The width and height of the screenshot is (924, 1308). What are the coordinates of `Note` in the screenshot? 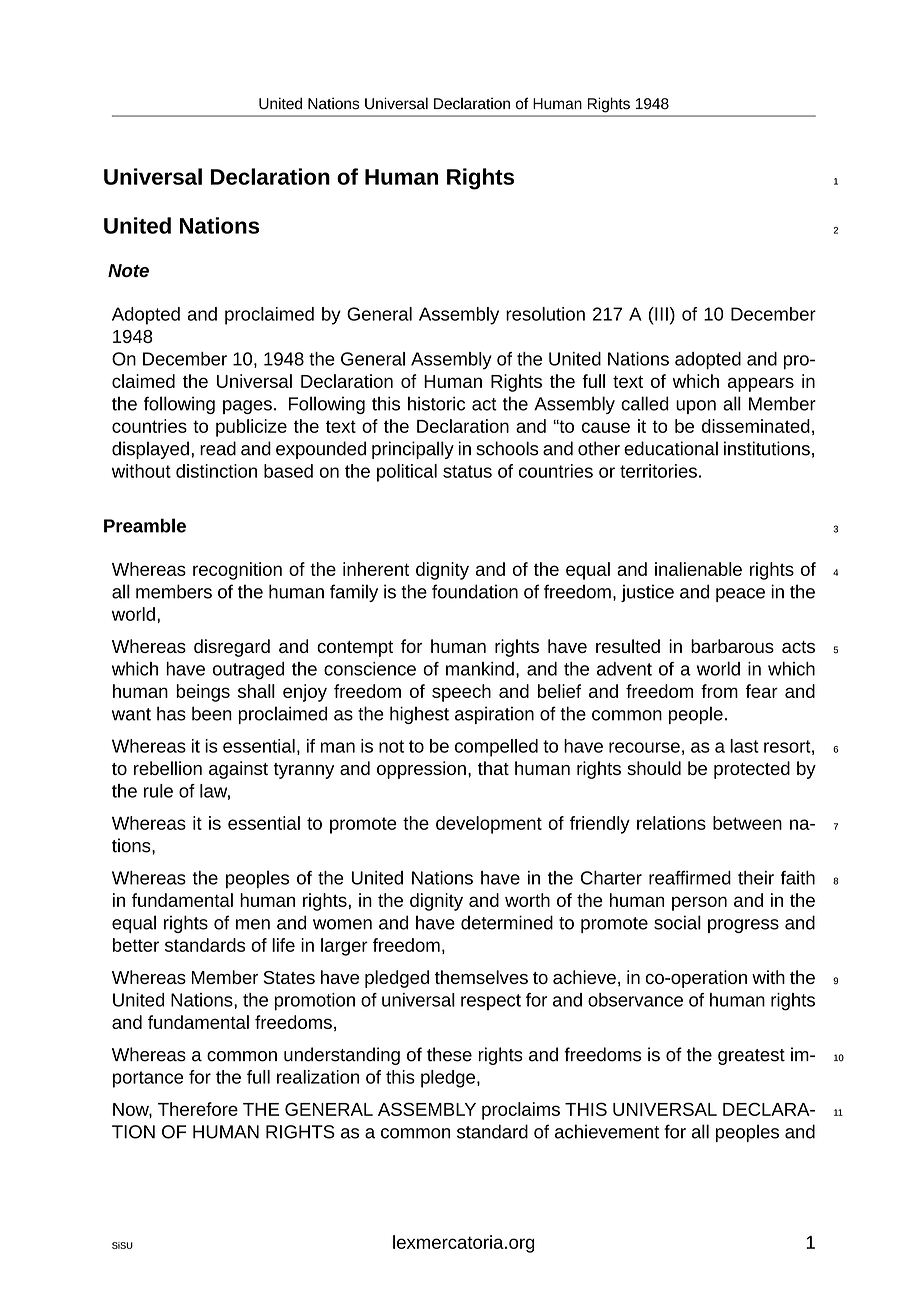 It's located at (128, 270).
